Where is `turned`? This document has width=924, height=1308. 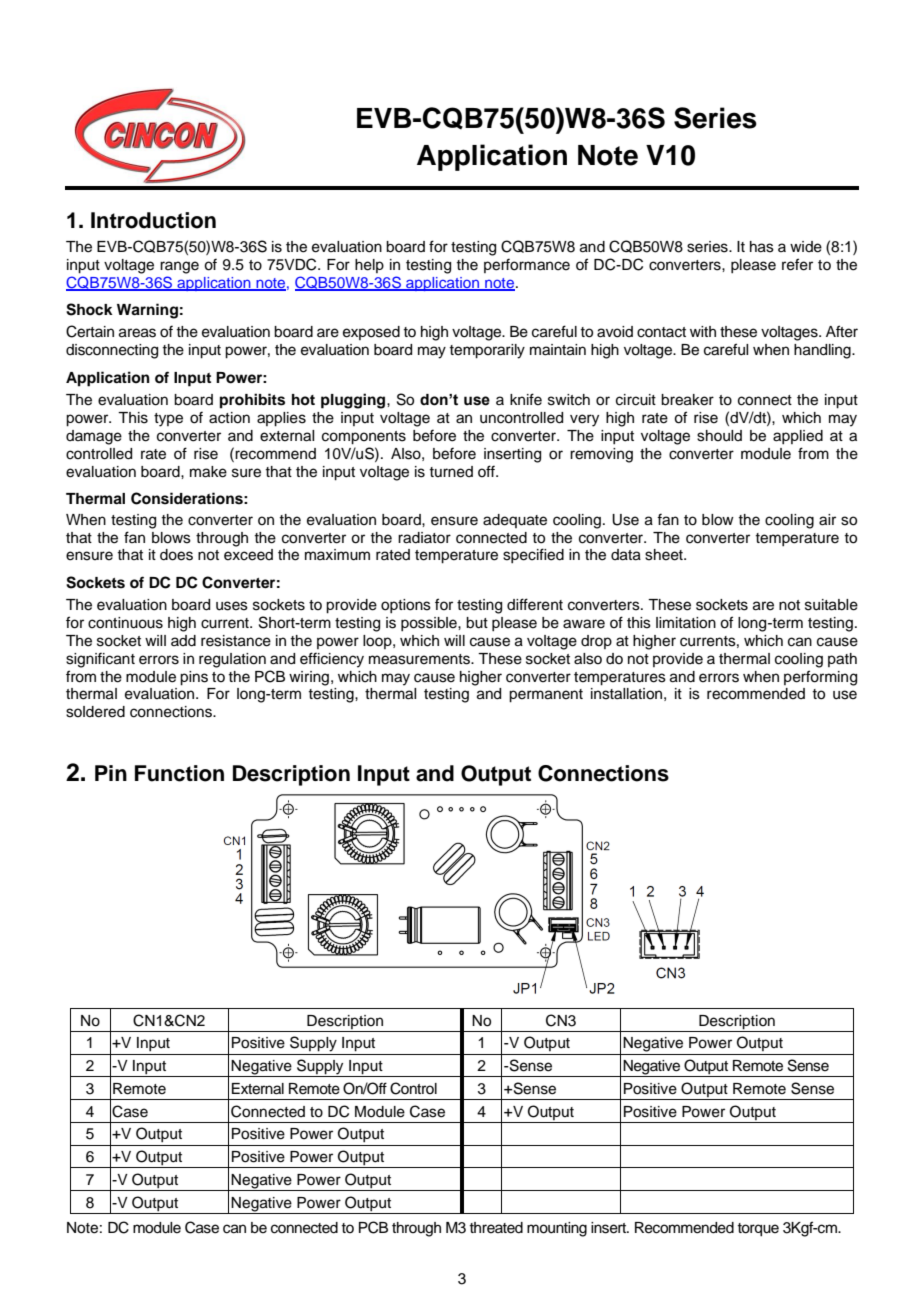
turned is located at coordinates (451, 472).
